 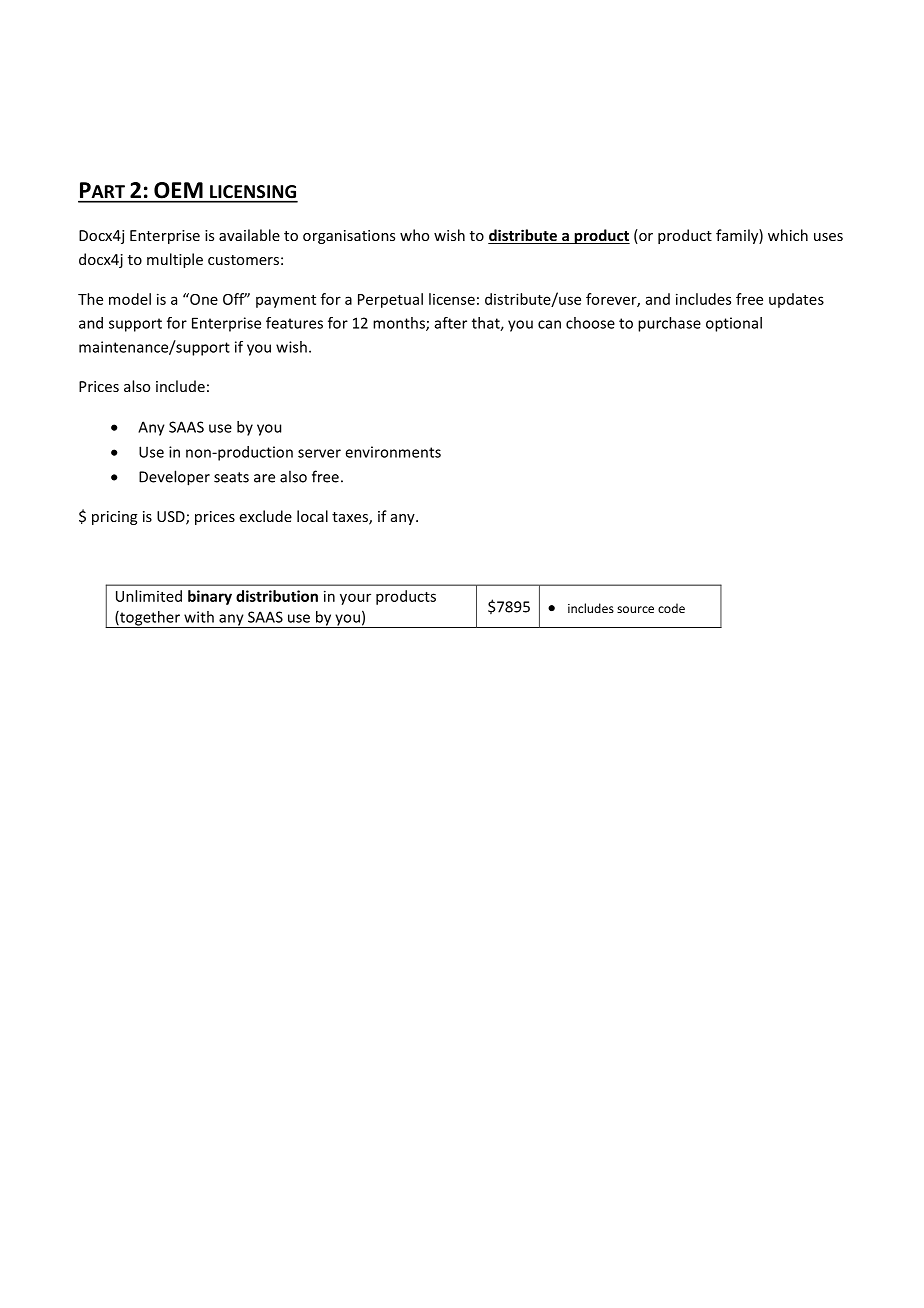 I want to click on who, so click(x=414, y=235).
